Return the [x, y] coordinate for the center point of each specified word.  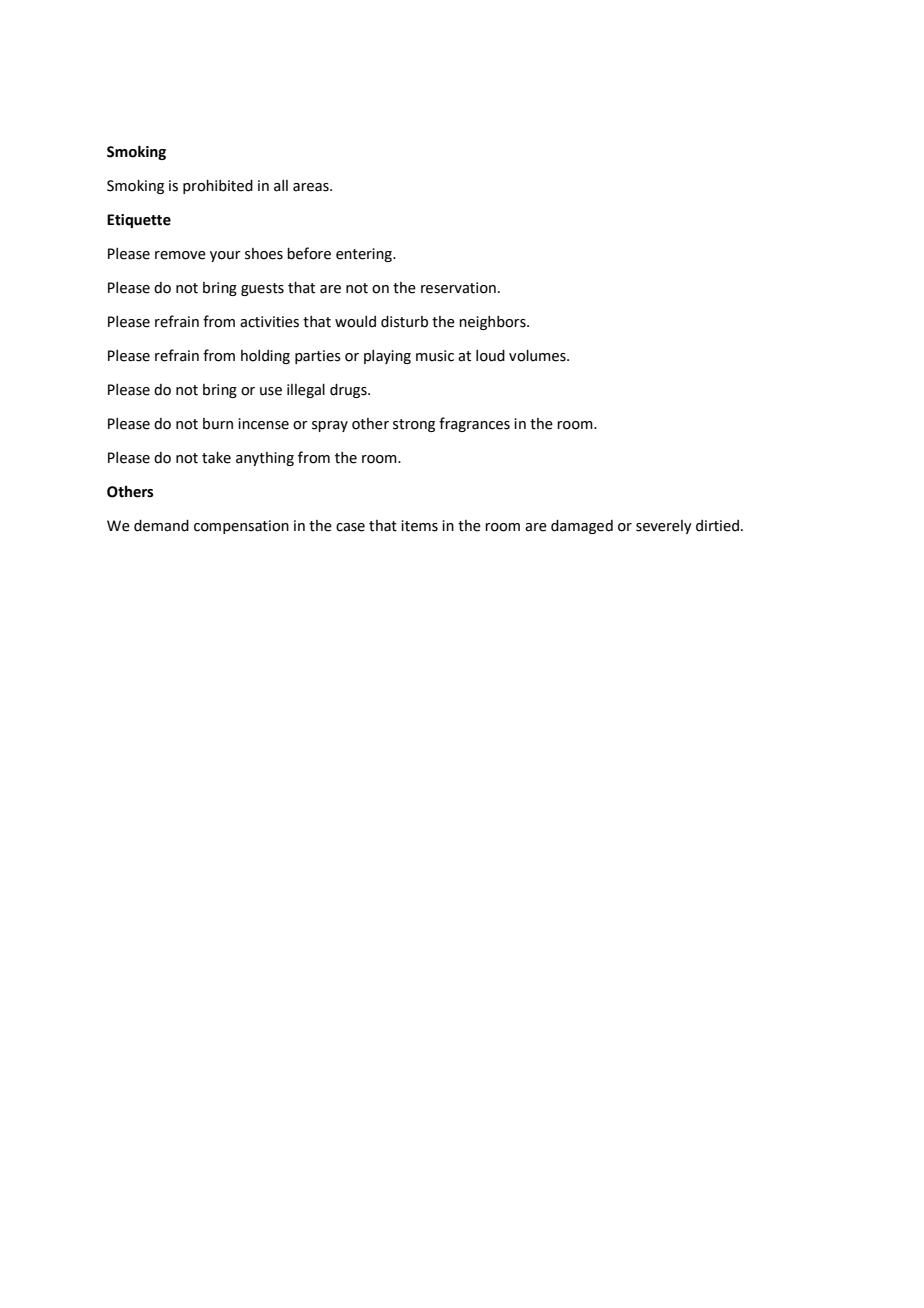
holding [265, 357]
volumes [538, 356]
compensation [241, 527]
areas [312, 187]
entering [365, 255]
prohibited [218, 187]
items [419, 526]
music [435, 356]
